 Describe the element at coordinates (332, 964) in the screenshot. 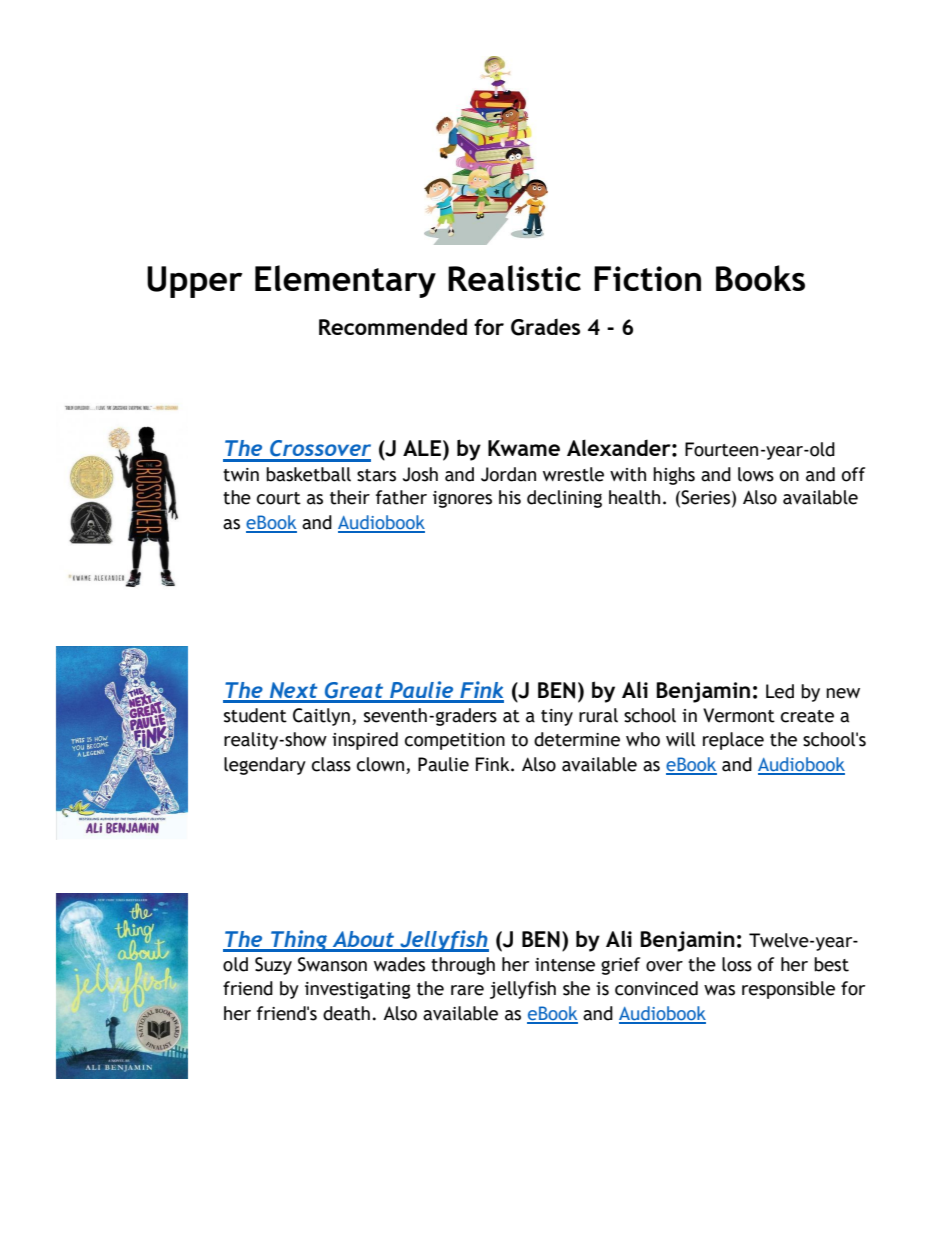

I see `Swanson` at that location.
